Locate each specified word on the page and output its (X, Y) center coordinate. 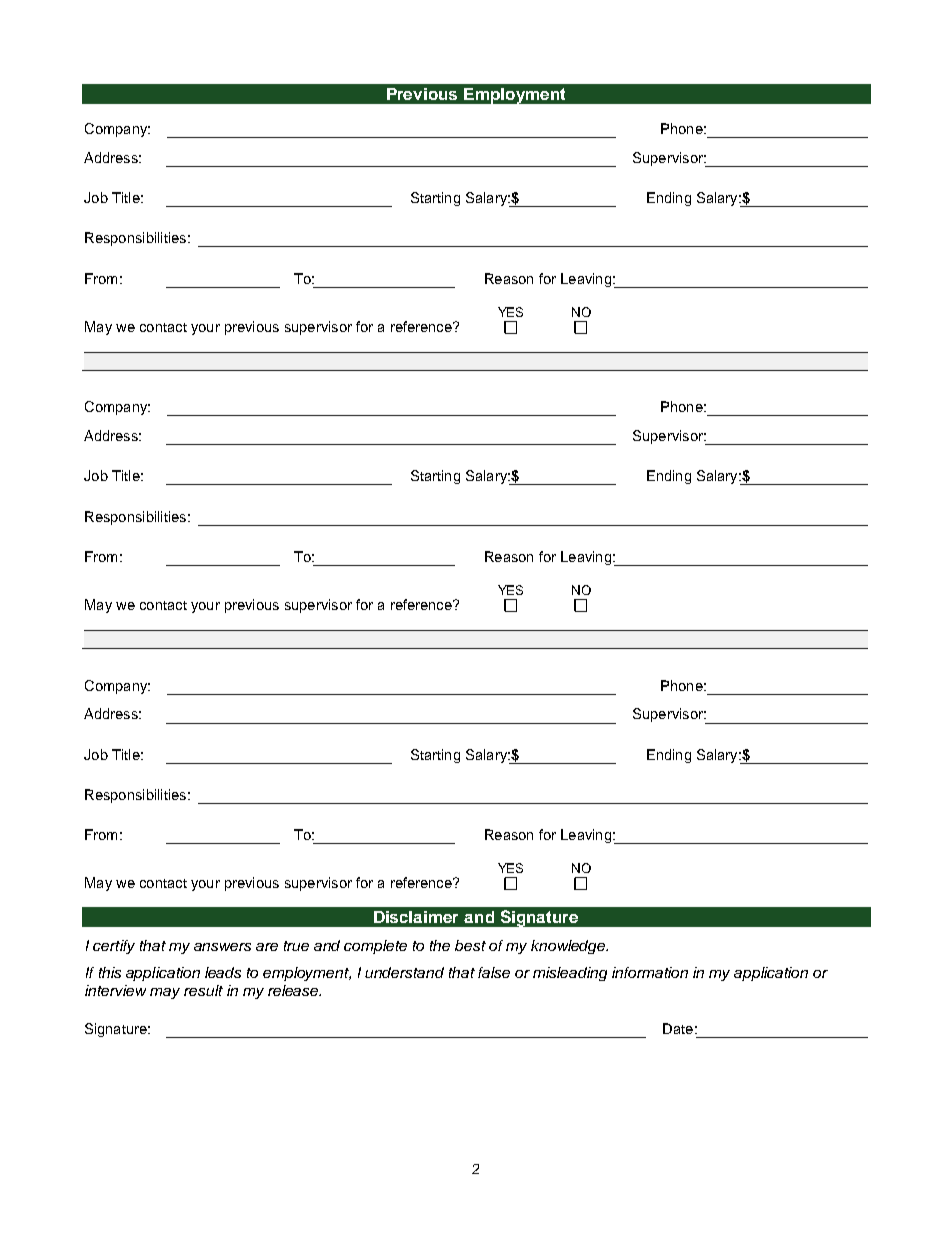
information (650, 972)
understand (404, 972)
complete (375, 947)
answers (222, 947)
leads (223, 972)
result (203, 990)
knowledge (569, 947)
